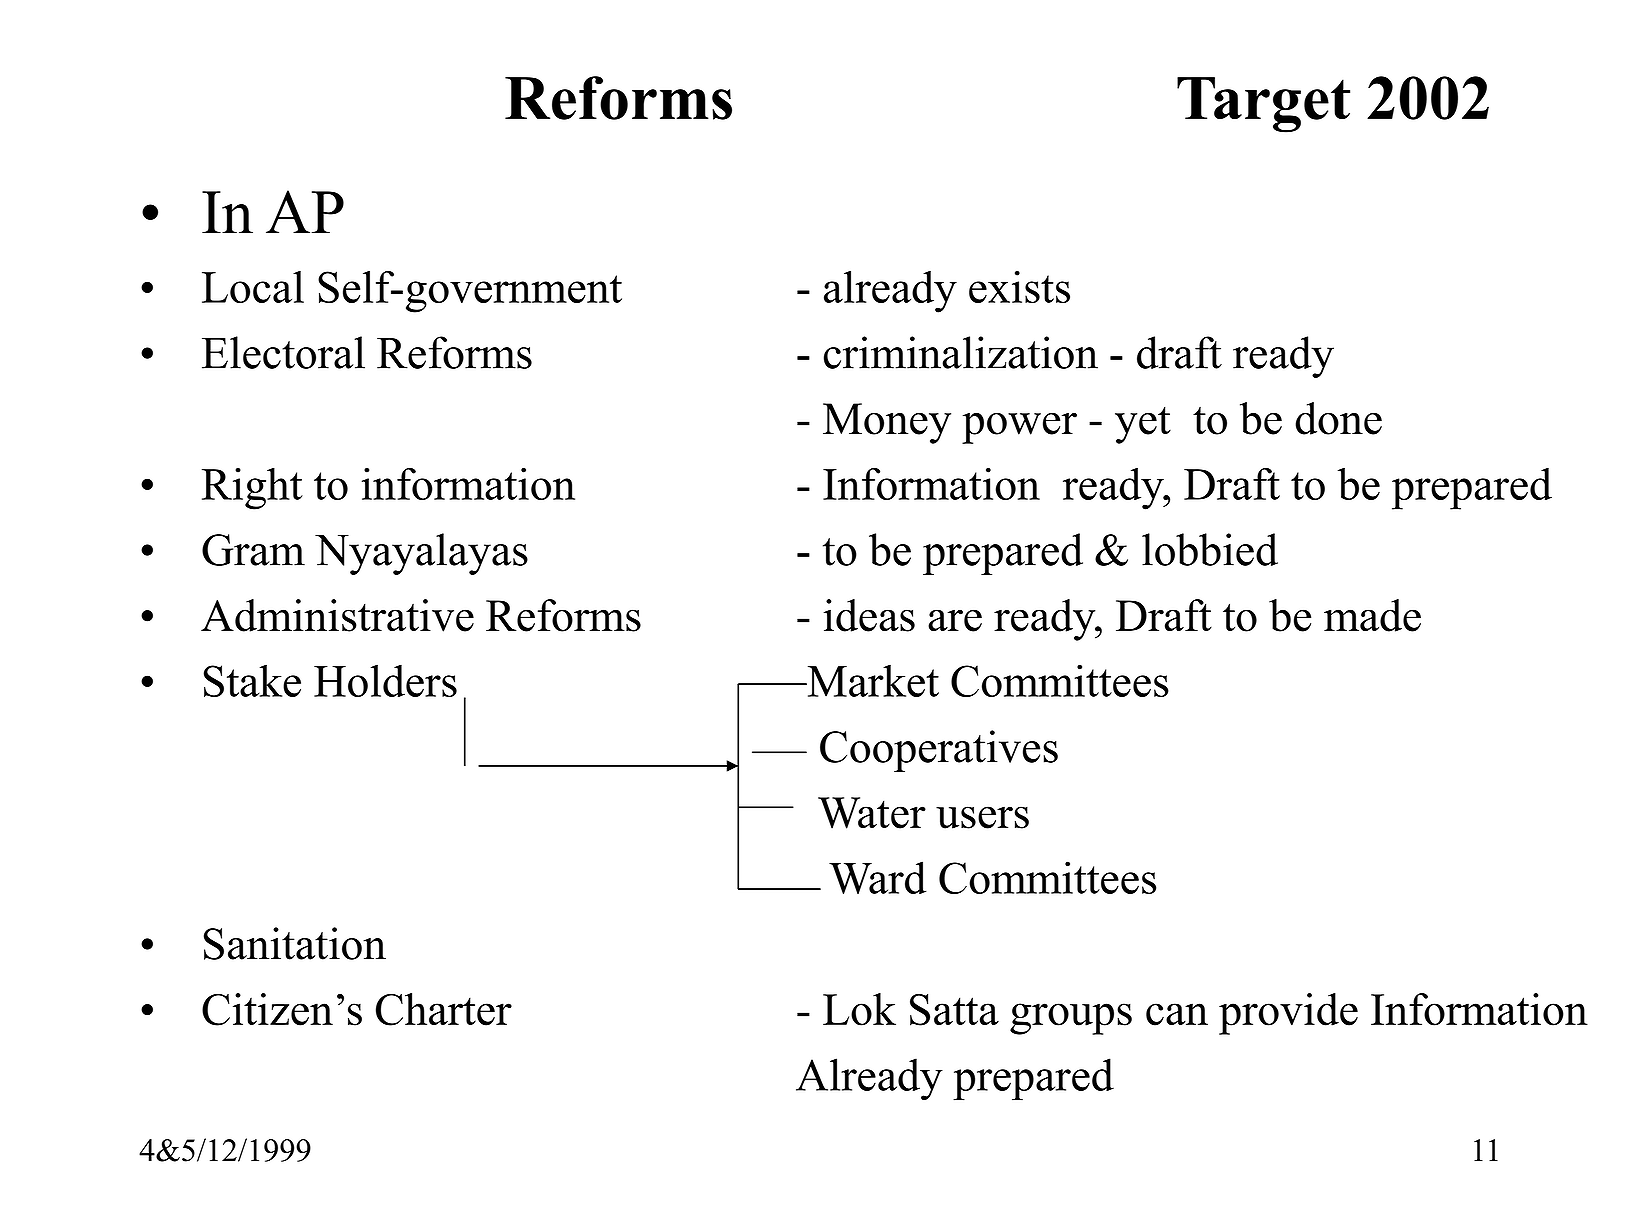 The image size is (1641, 1231). Describe the element at coordinates (283, 352) in the screenshot. I see `Electoral` at that location.
